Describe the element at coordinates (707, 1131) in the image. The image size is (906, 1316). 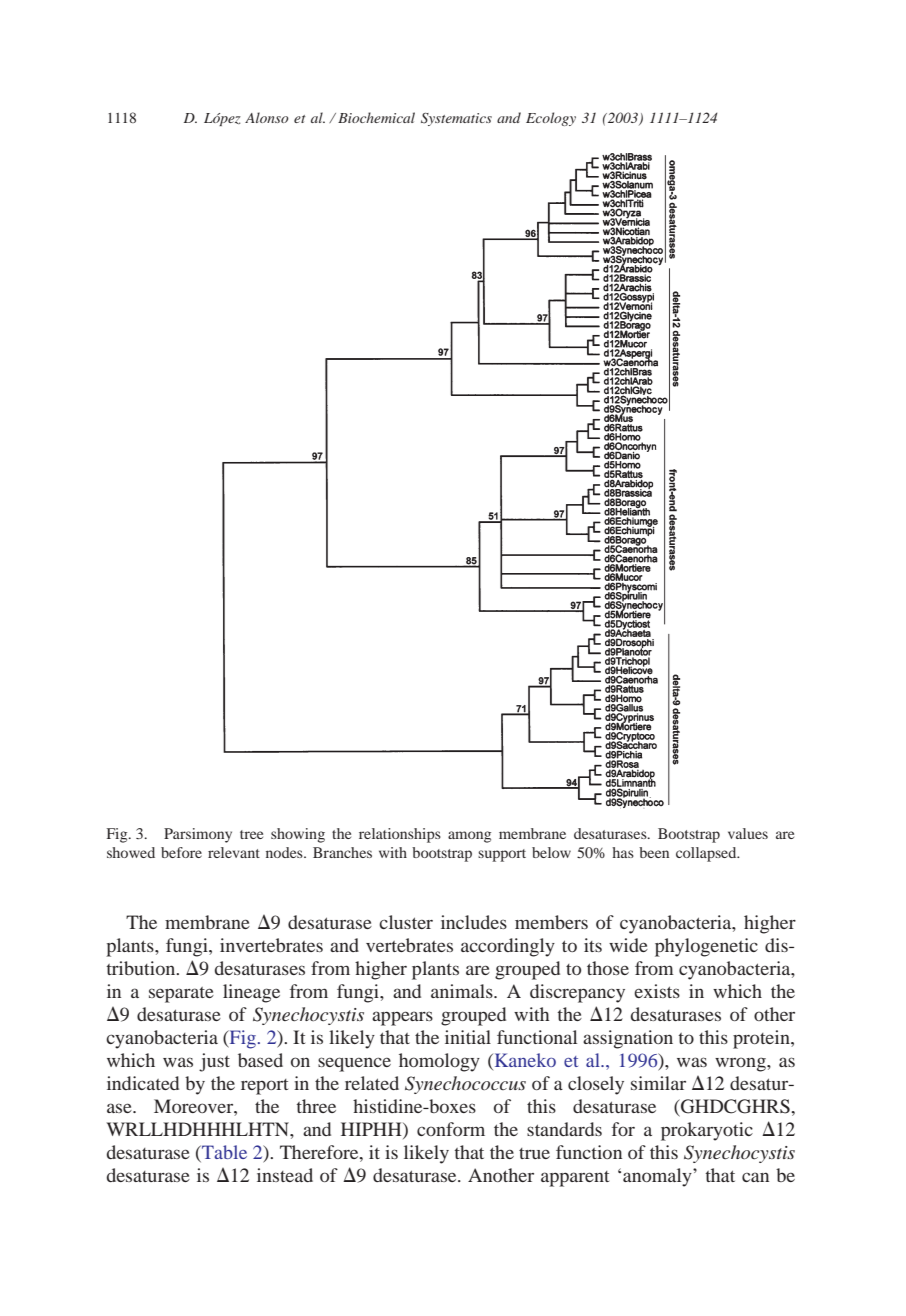
I see `prokaryotic` at that location.
